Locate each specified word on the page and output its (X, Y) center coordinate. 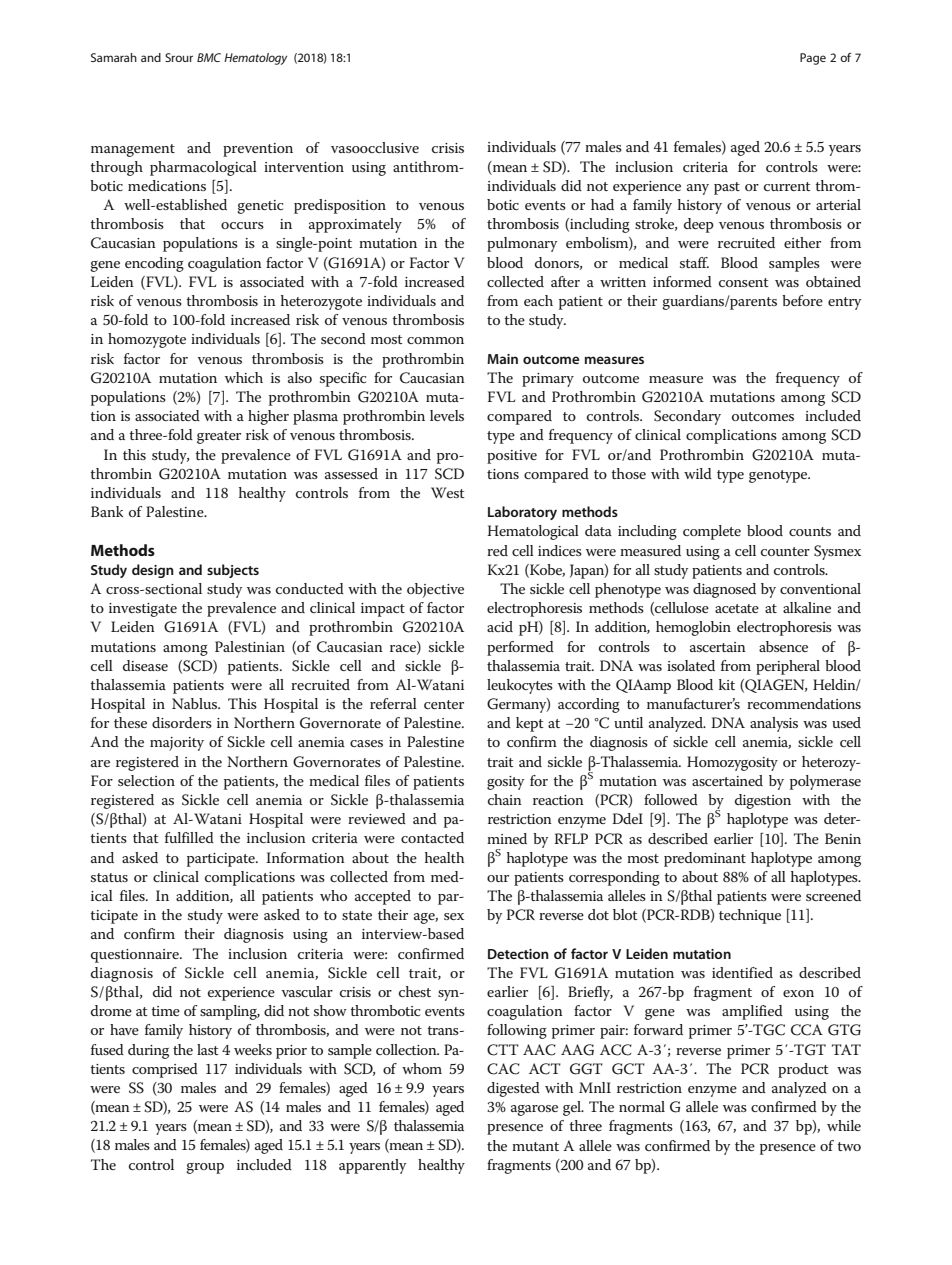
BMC (209, 57)
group (205, 1168)
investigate (143, 610)
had (602, 204)
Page (813, 59)
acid (500, 626)
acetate (737, 608)
